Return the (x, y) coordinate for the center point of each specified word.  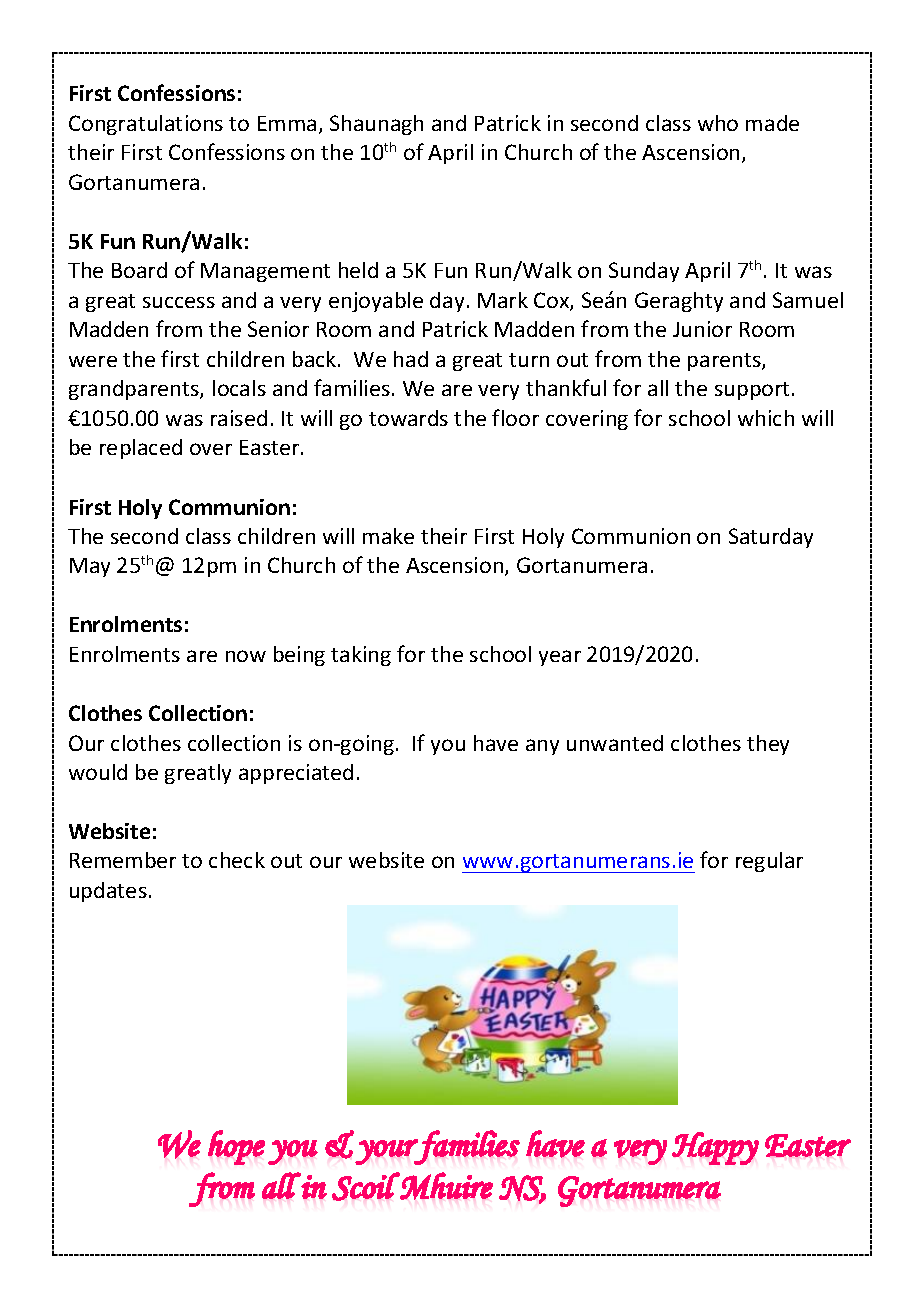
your (387, 1152)
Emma (287, 123)
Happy (715, 1148)
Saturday (771, 538)
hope (236, 1147)
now (246, 656)
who (718, 123)
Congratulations (146, 125)
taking (361, 656)
